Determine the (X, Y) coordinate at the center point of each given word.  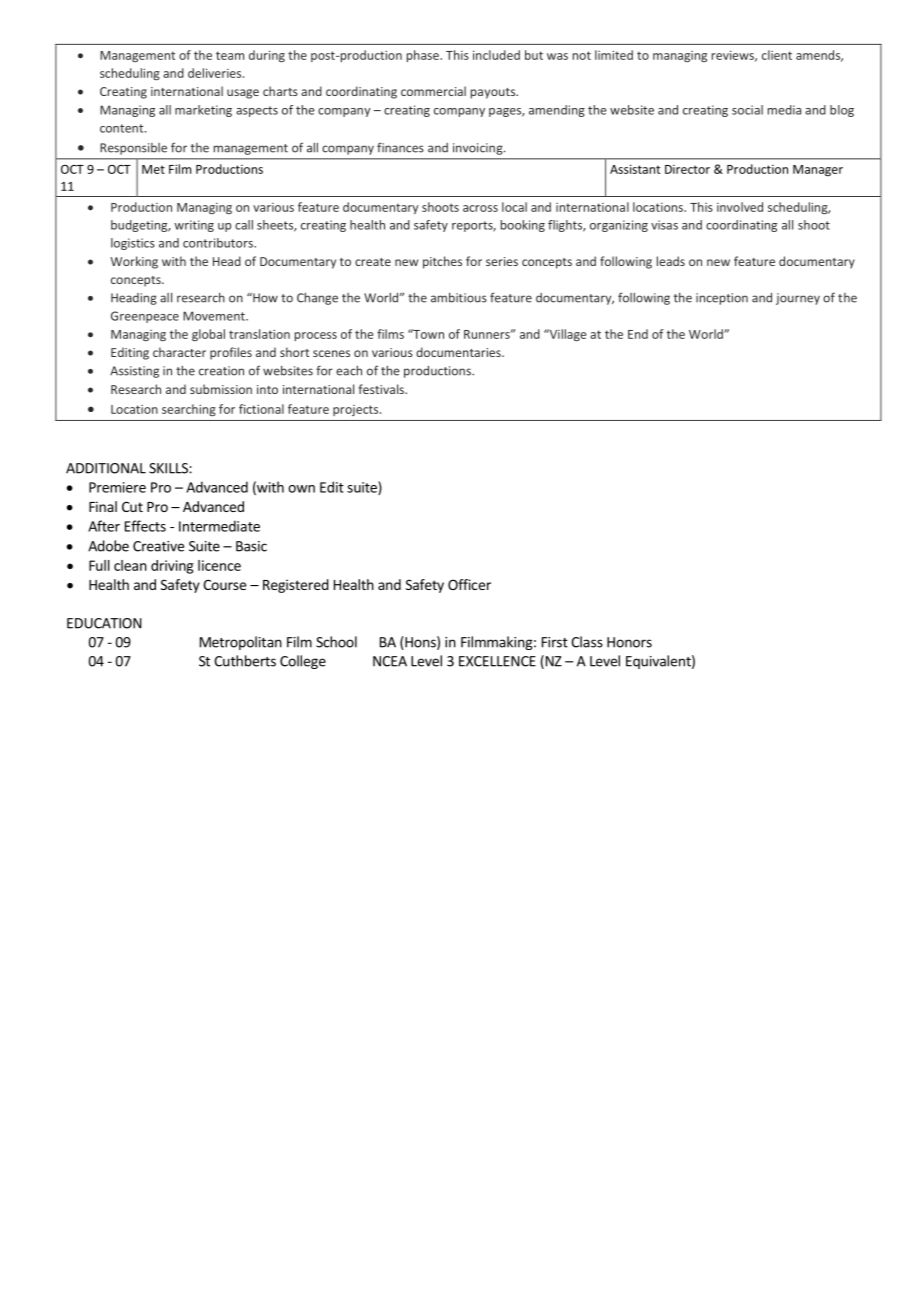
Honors (629, 642)
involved (740, 207)
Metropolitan (241, 643)
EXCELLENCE (497, 661)
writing (194, 226)
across (480, 208)
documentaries (459, 352)
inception (722, 299)
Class (587, 642)
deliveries (216, 73)
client (777, 55)
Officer (469, 584)
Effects (145, 526)
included (496, 55)
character (179, 352)
